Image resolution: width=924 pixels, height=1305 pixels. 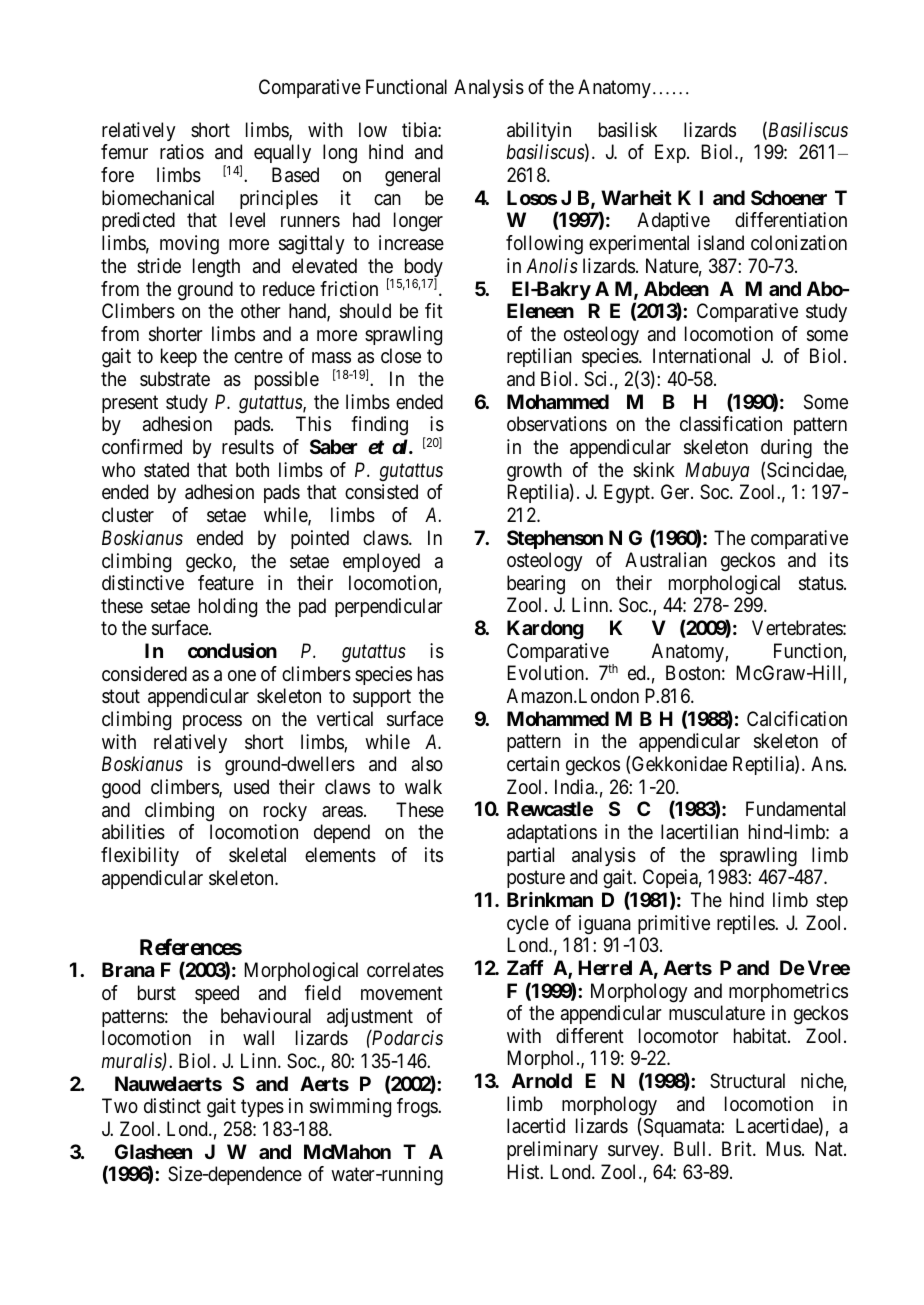 What do you see at coordinates (795, 809) in the page?
I see `Fundamental` at bounding box center [795, 809].
